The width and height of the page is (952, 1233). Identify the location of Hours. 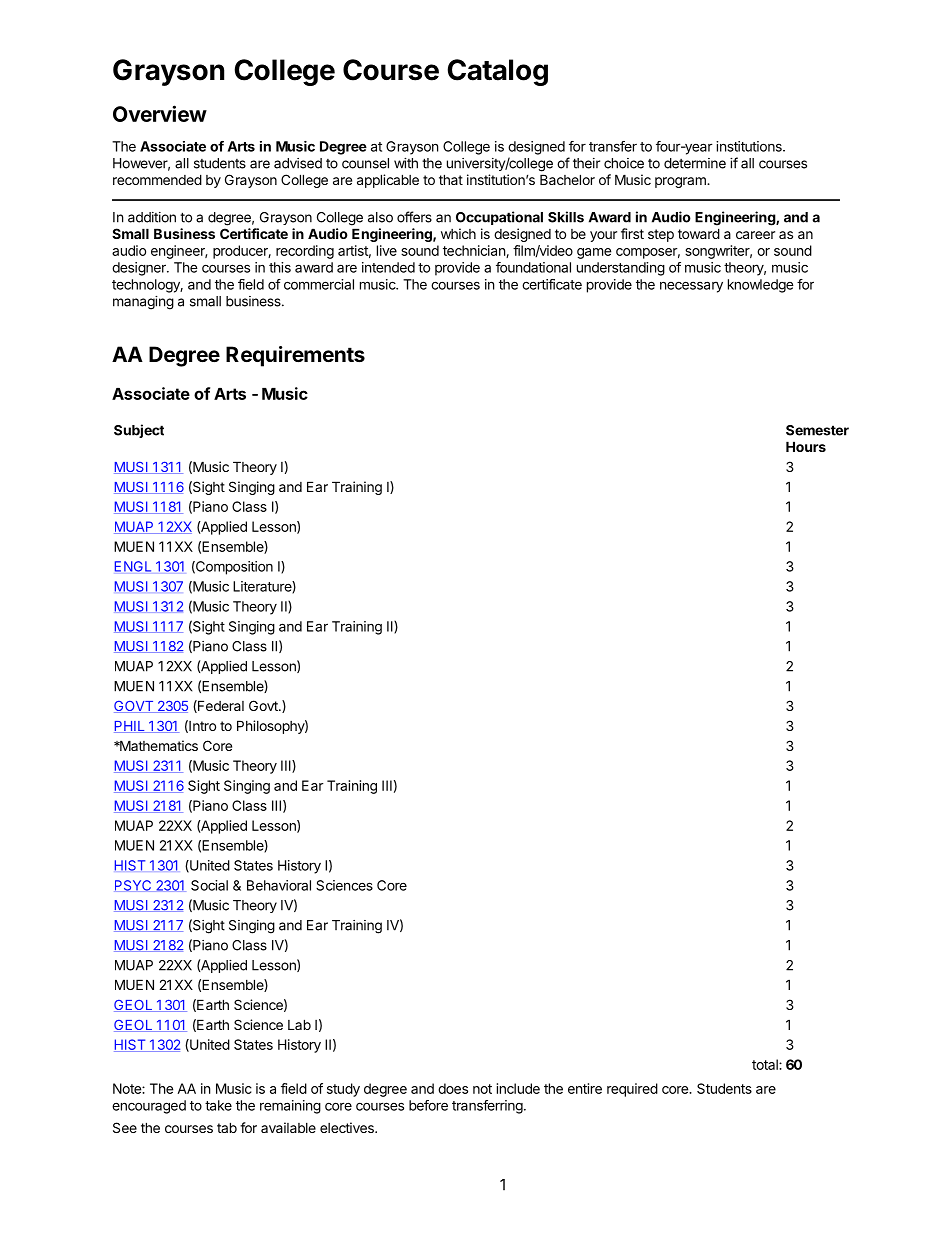
(806, 446).
